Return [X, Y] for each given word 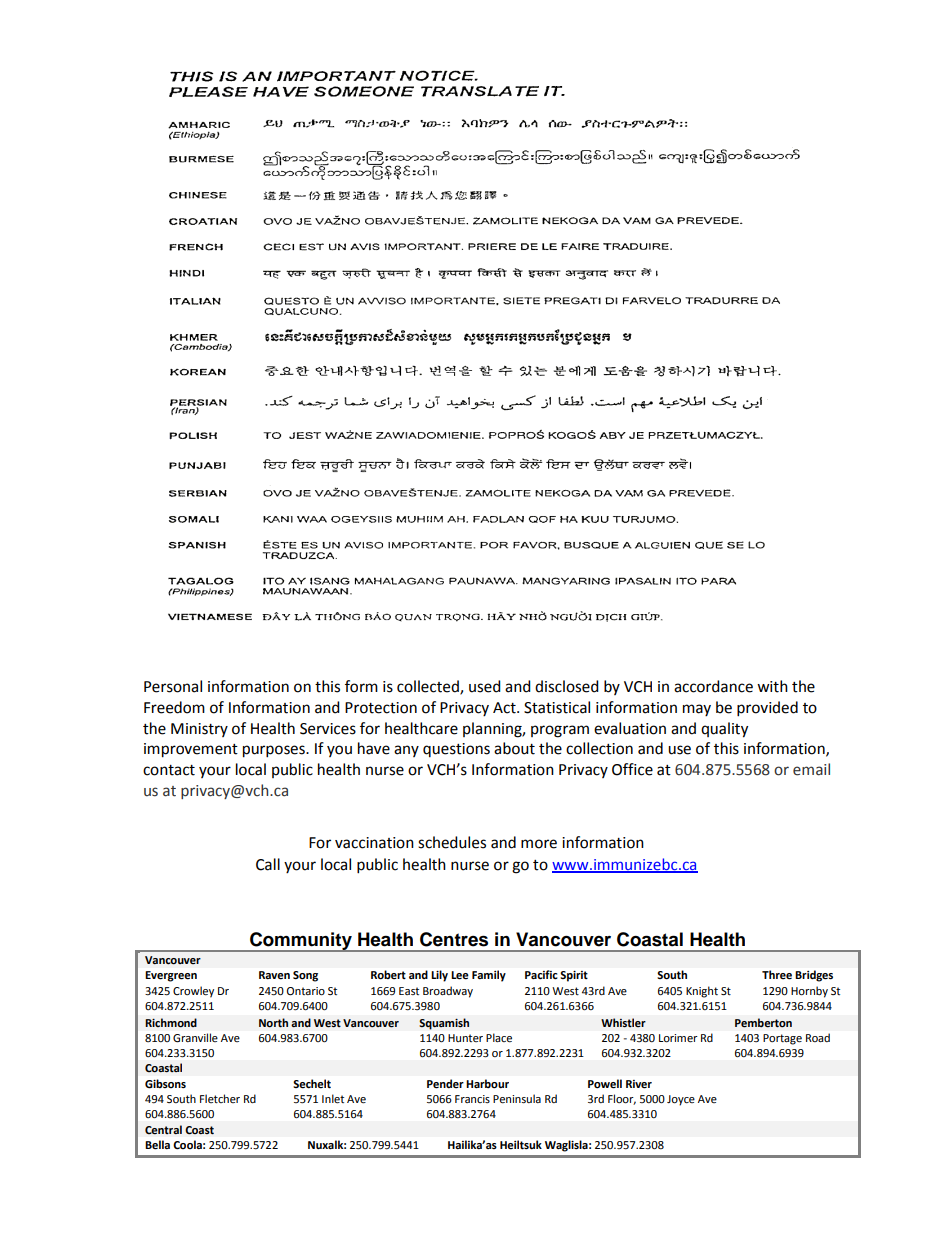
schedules [452, 842]
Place [499, 1037]
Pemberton [763, 1023]
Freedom [174, 707]
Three [777, 974]
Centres [454, 939]
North [273, 1023]
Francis [472, 1099]
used [485, 686]
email [811, 769]
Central [163, 1130]
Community [301, 942]
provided [767, 709]
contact [169, 770]
